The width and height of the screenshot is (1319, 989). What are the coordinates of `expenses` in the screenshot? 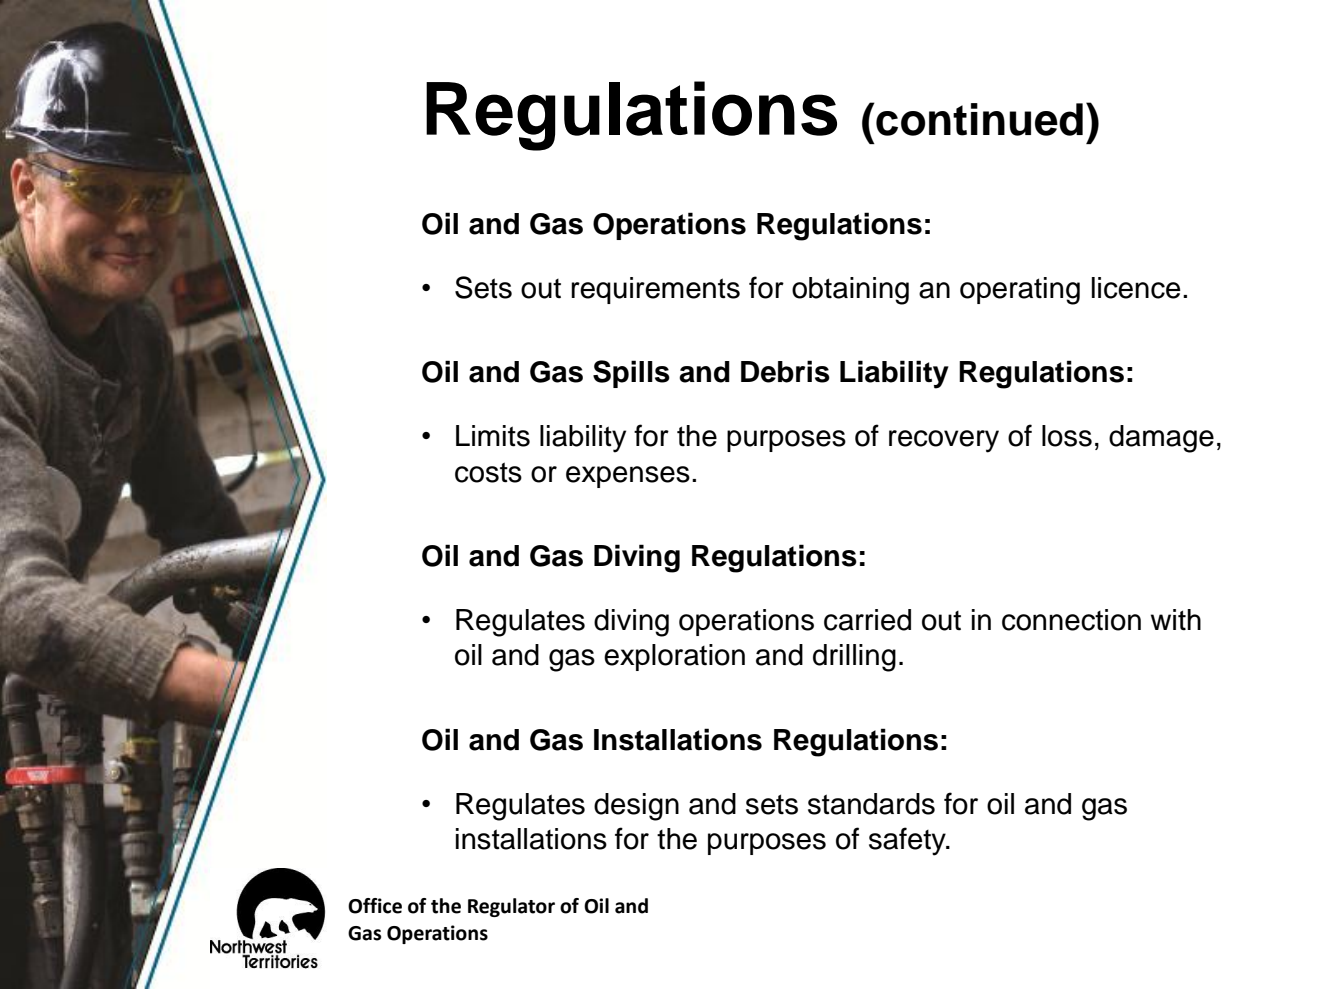 It's located at (628, 477).
